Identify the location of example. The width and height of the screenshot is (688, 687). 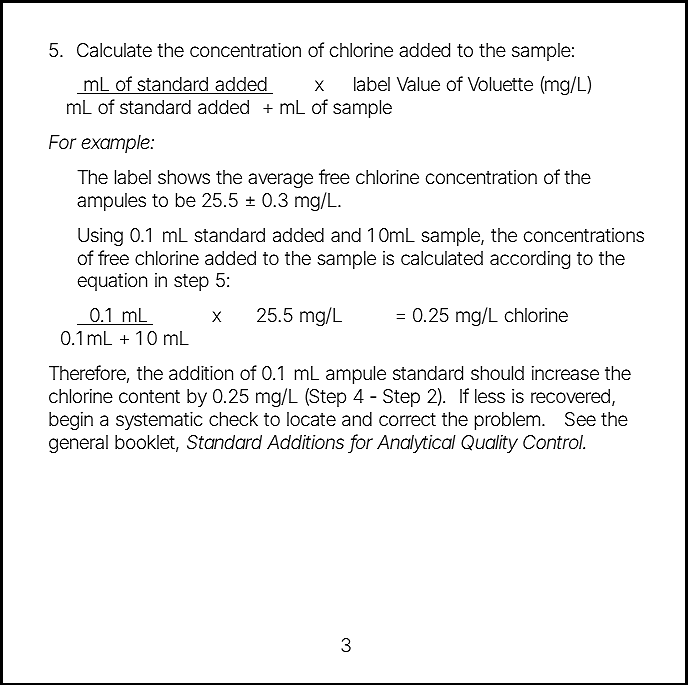
(116, 144).
